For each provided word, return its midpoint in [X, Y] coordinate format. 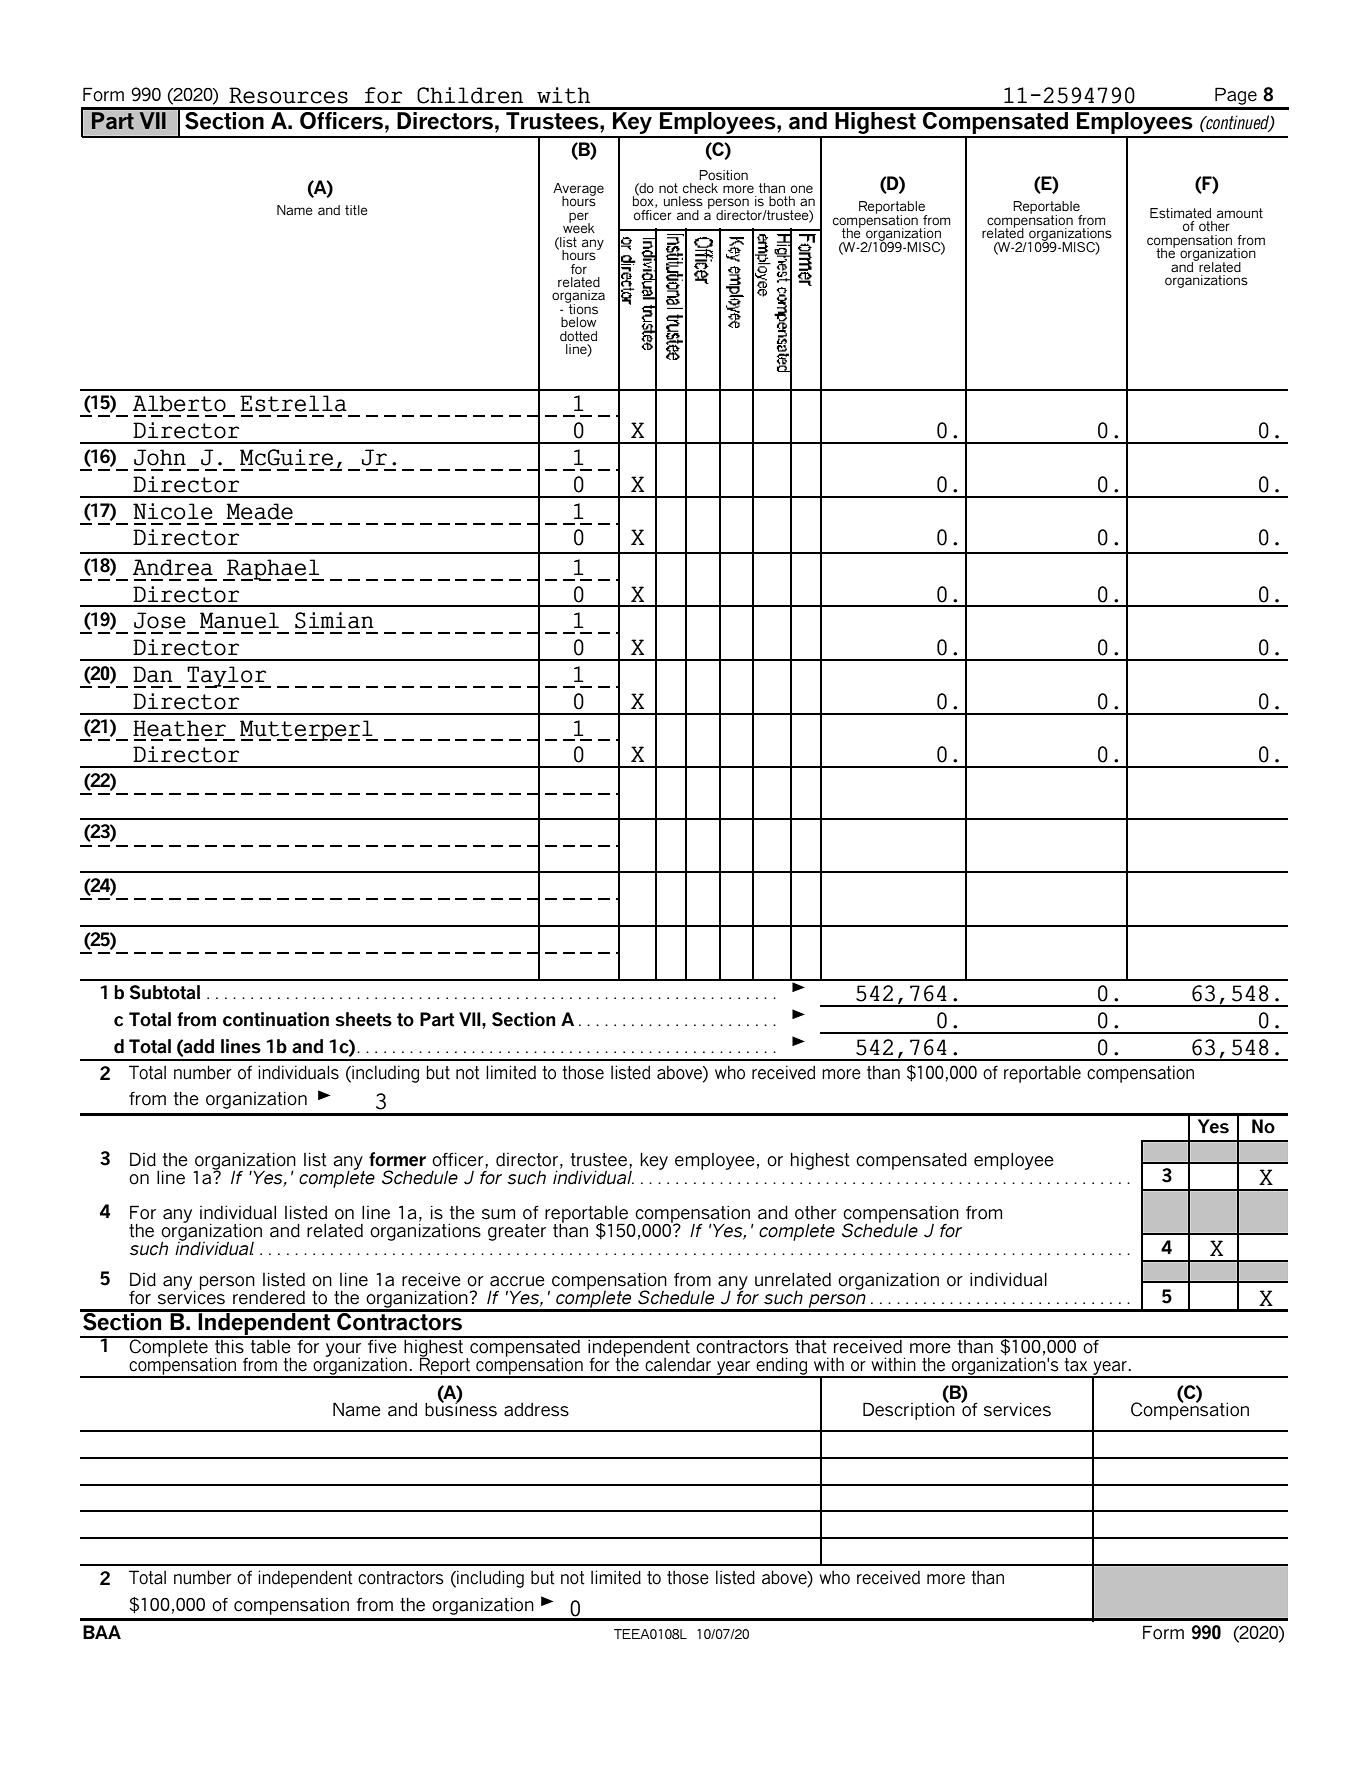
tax [1076, 1365]
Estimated [1180, 213]
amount [1240, 213]
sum [498, 1214]
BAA [102, 1632]
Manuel [239, 620]
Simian [334, 620]
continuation [276, 1019]
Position [723, 175]
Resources [288, 95]
